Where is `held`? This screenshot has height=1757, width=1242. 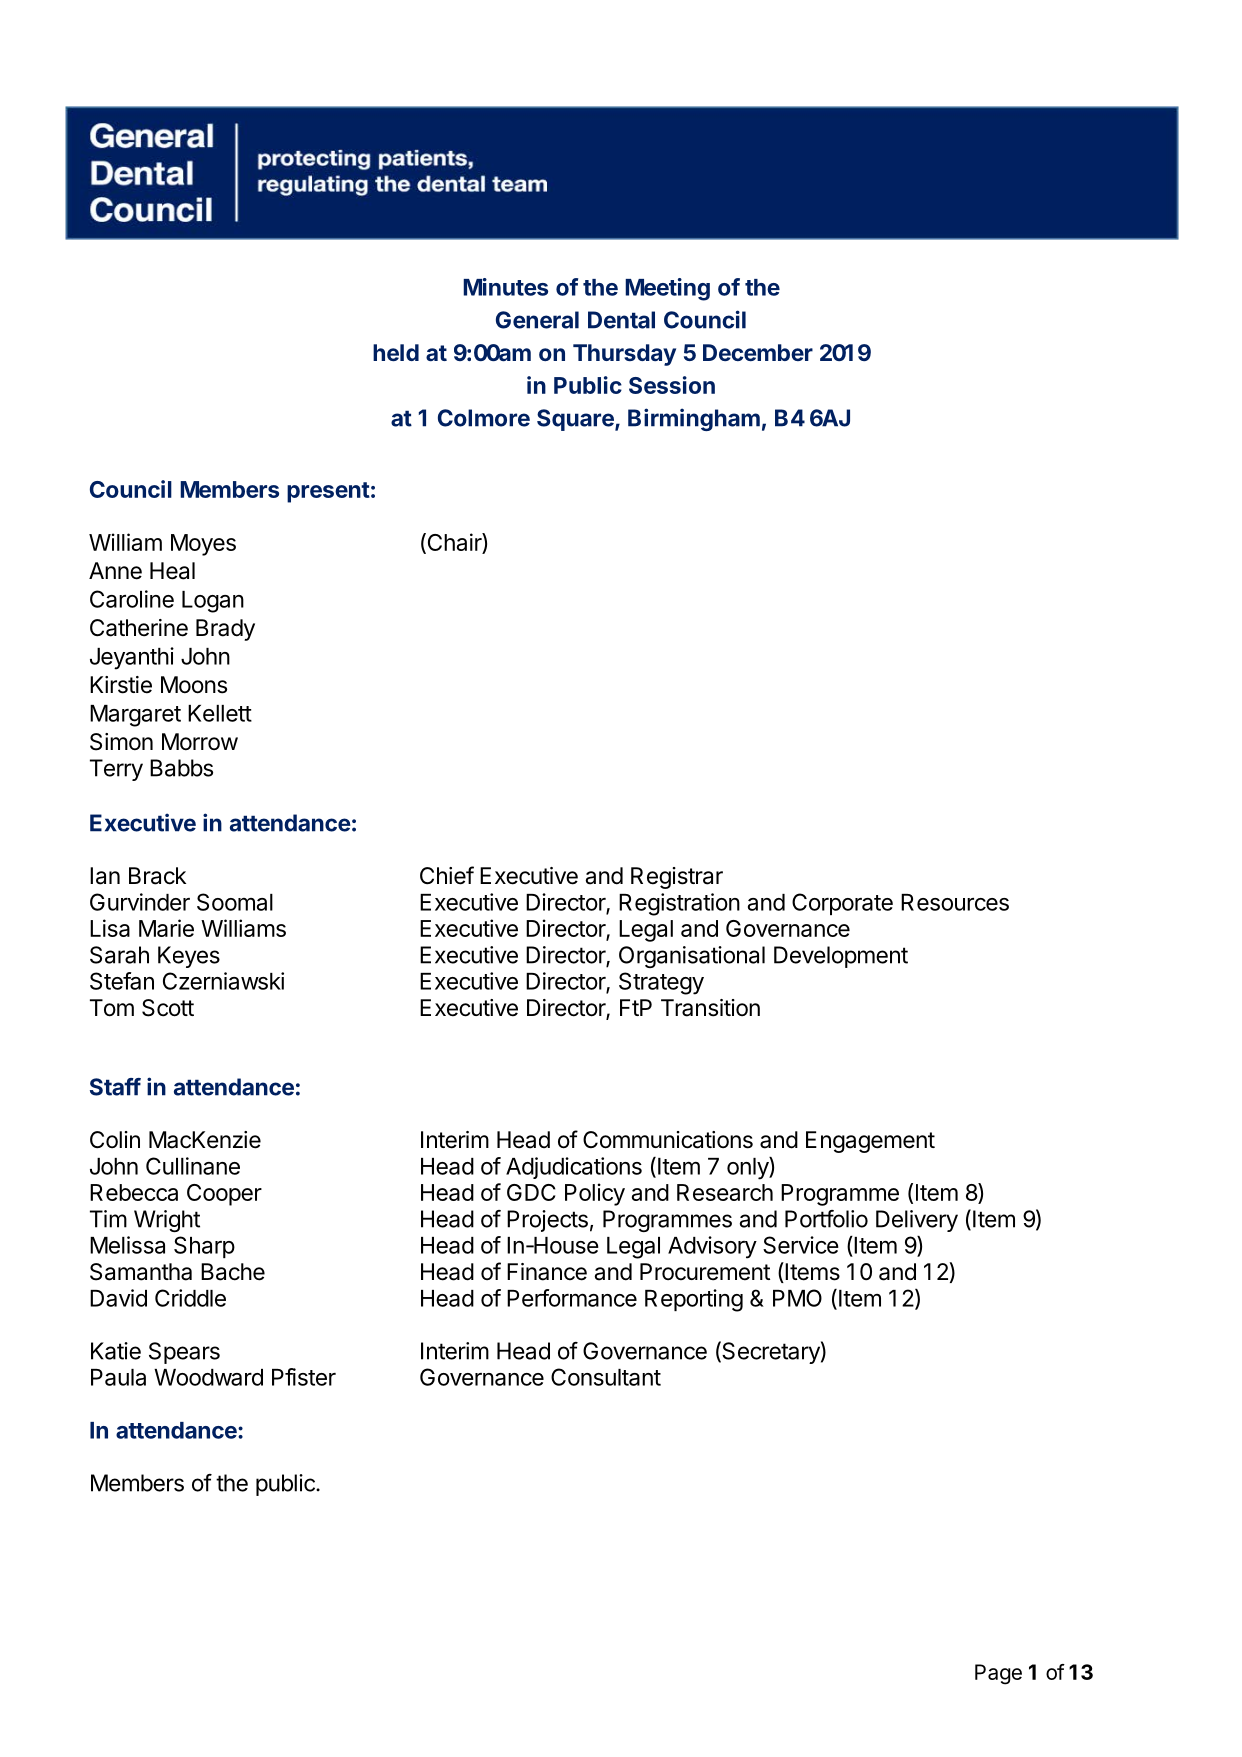
held is located at coordinates (396, 352).
